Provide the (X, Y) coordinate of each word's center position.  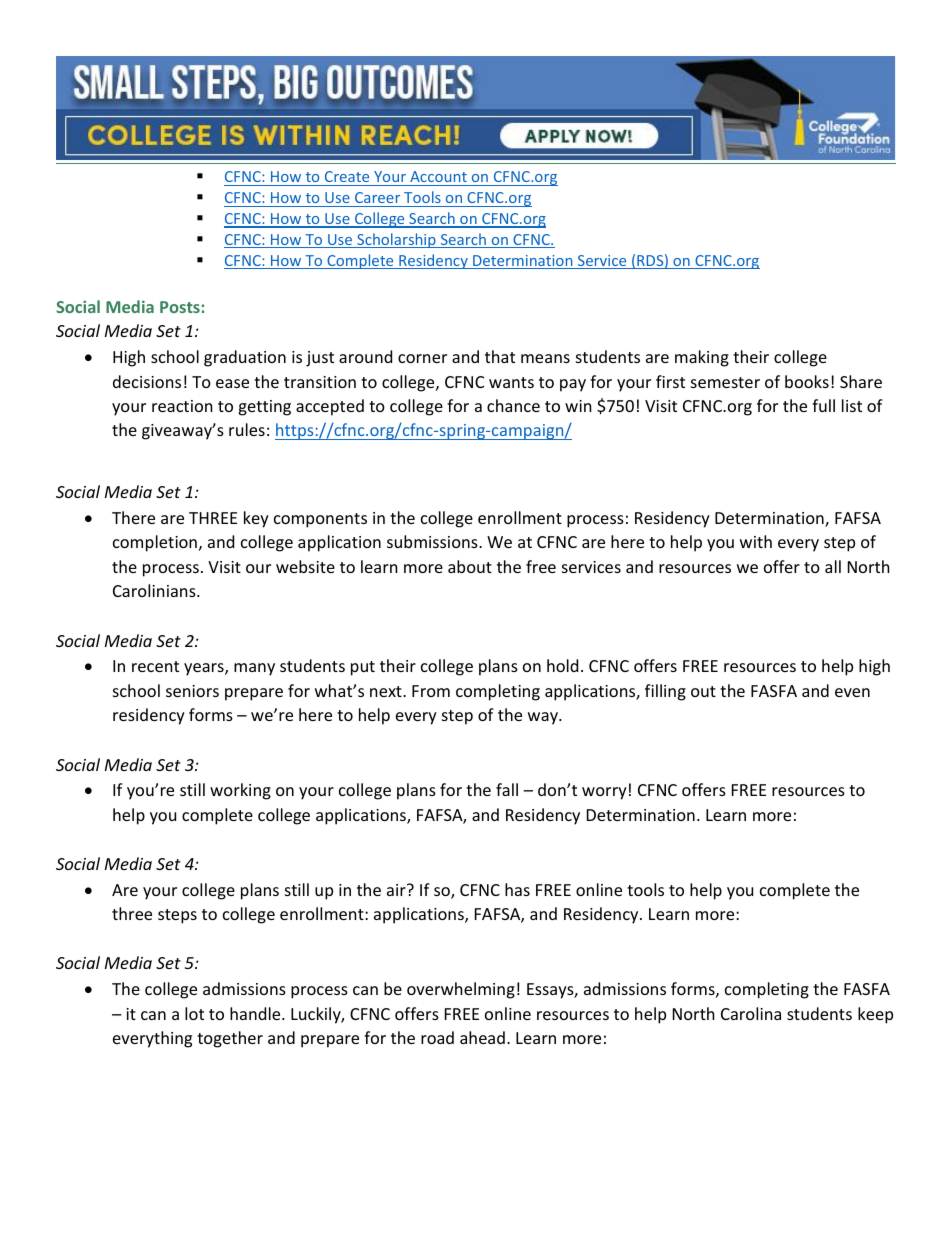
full (823, 405)
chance (513, 405)
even (852, 692)
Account (438, 176)
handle (256, 1013)
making (702, 358)
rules (247, 429)
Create (347, 176)
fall (507, 789)
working (240, 791)
